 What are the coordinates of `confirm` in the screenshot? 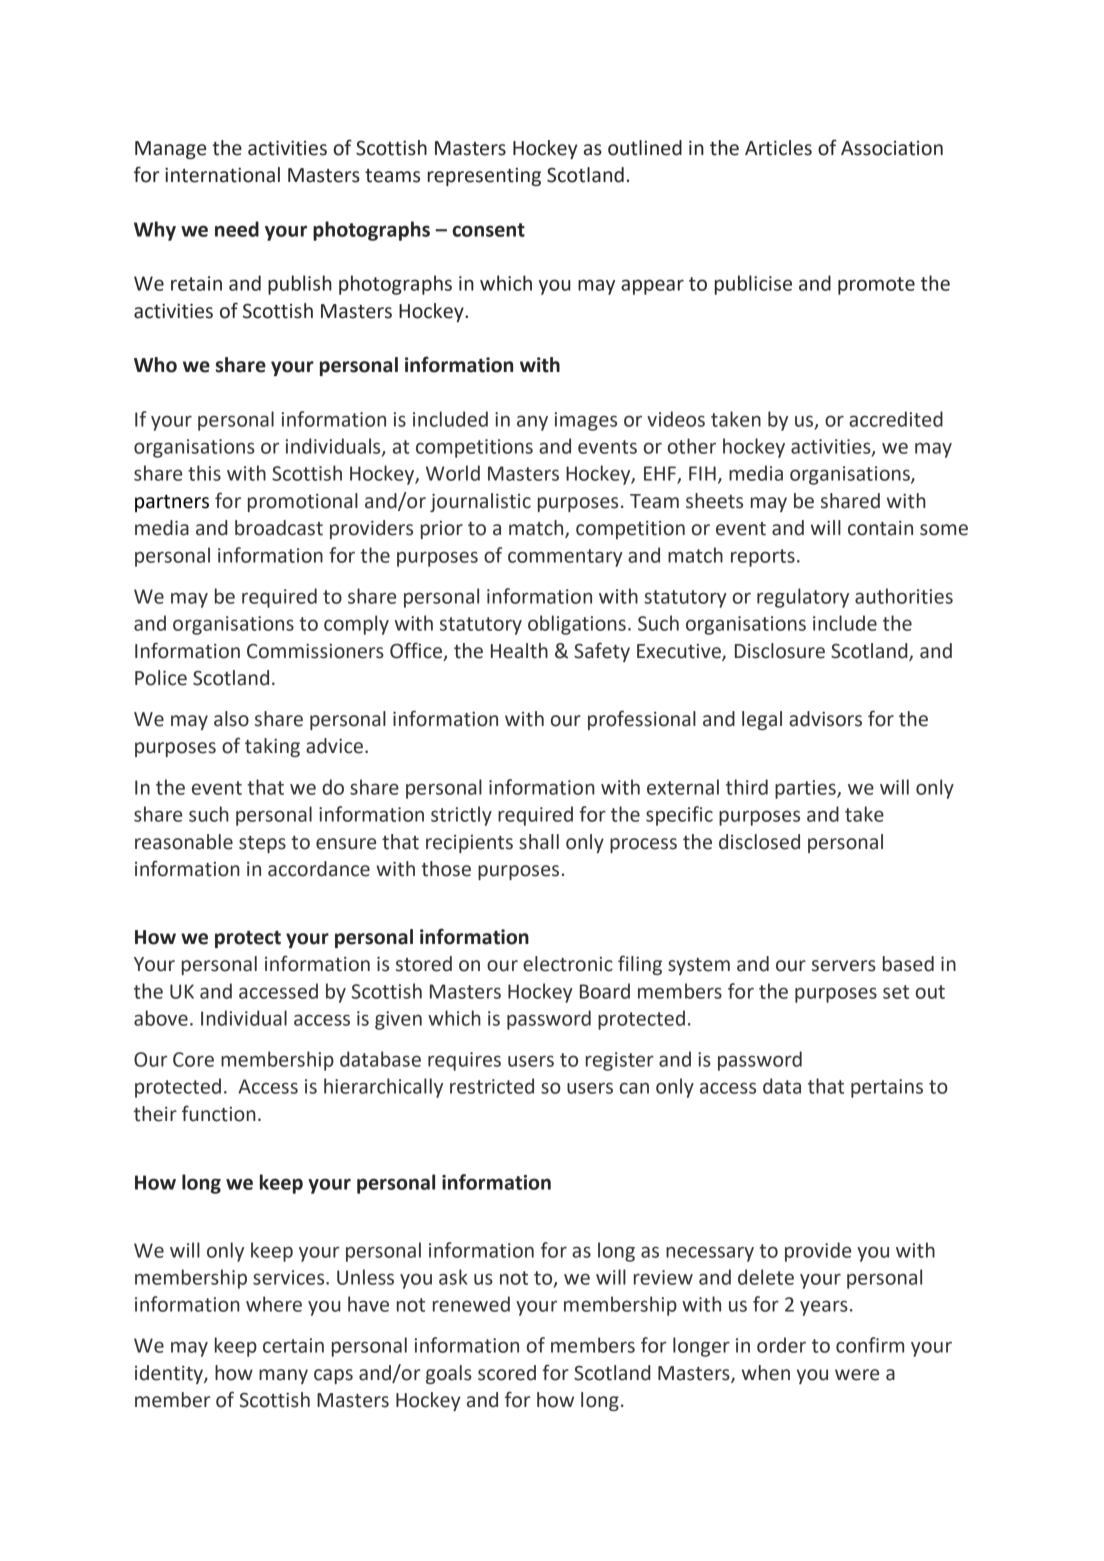 It's located at (870, 1345).
